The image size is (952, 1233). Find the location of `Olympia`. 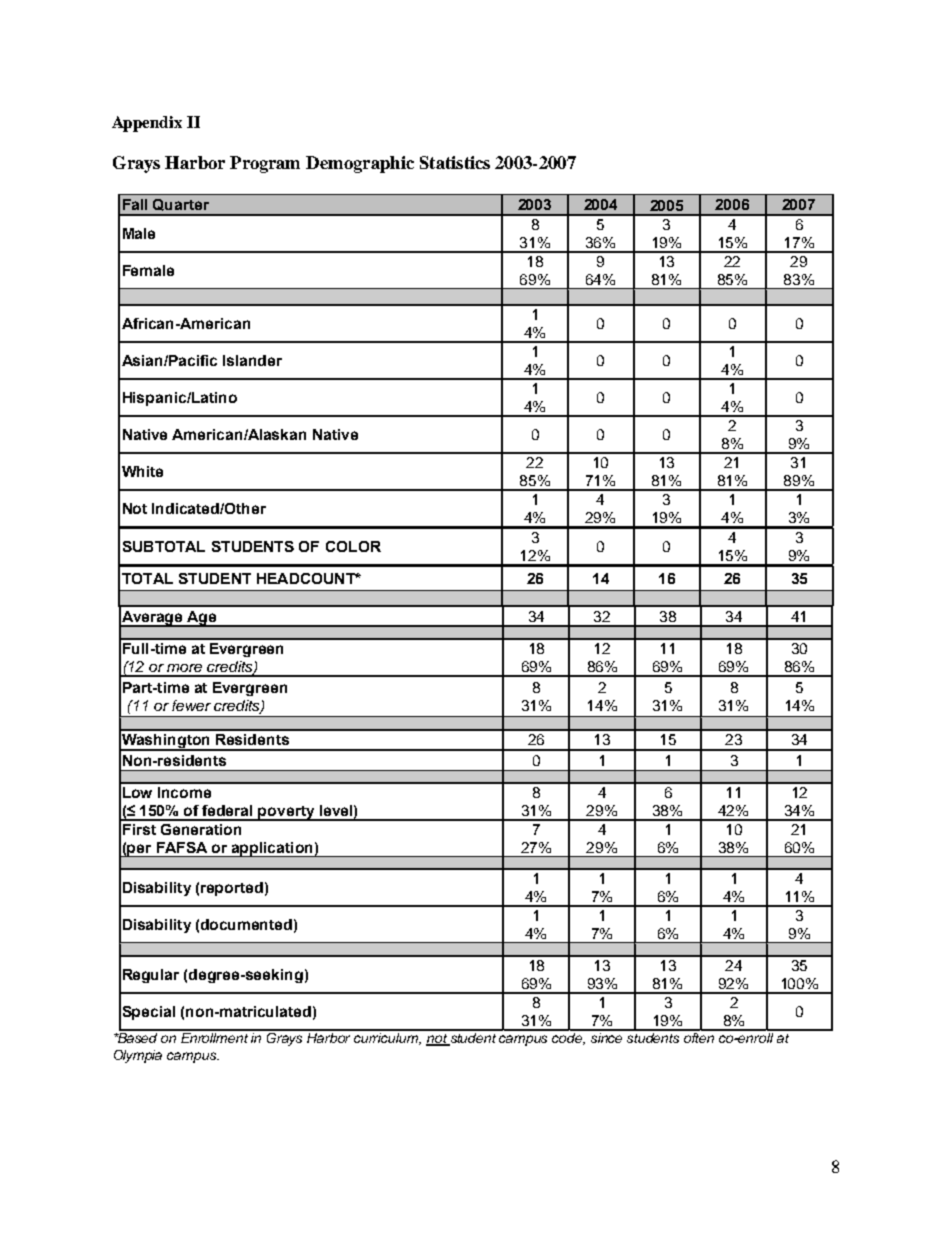

Olympia is located at coordinates (138, 1056).
